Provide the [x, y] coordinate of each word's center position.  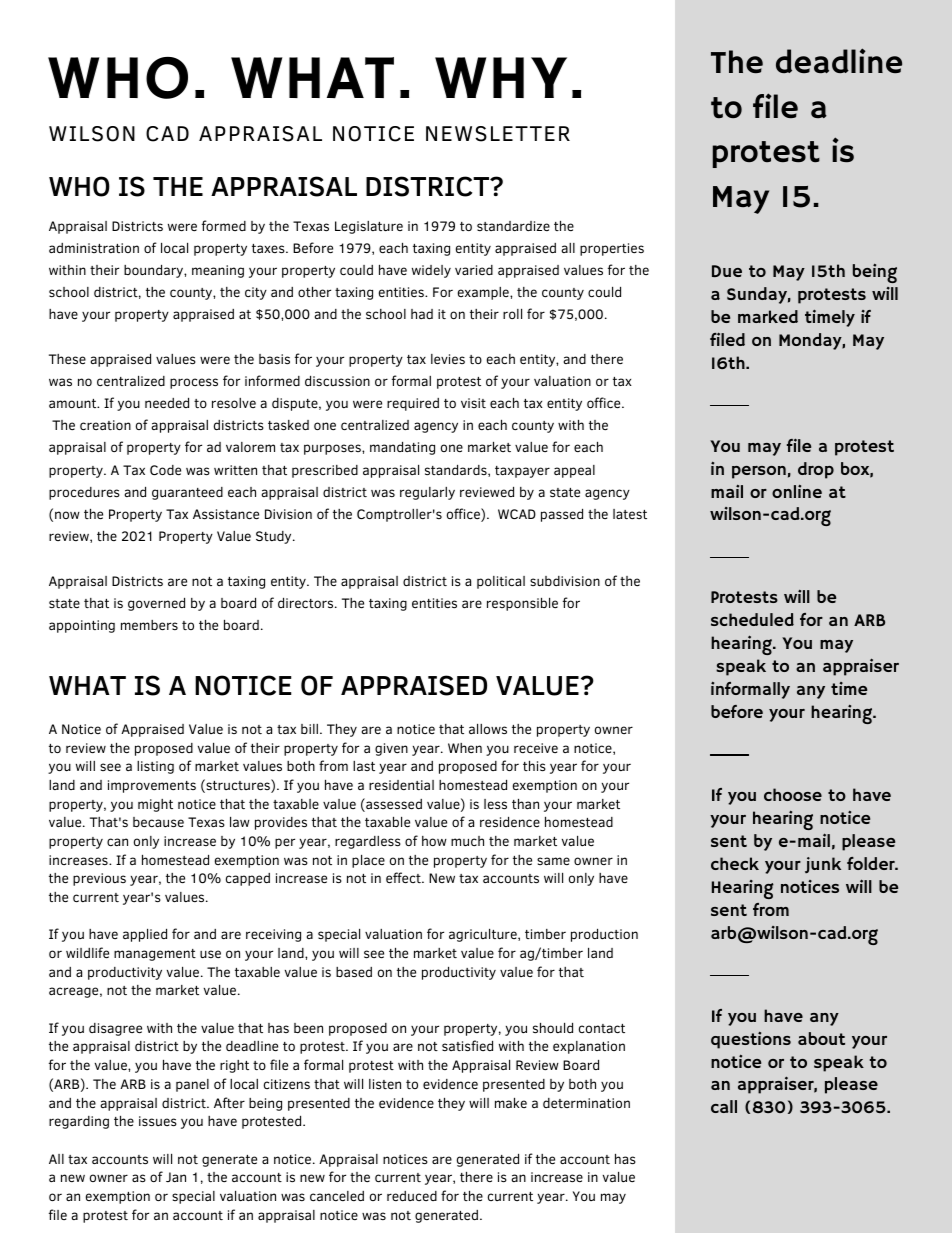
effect [404, 877]
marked [768, 316]
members [149, 625]
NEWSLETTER [498, 134]
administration [94, 248]
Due [727, 271]
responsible [522, 604]
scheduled [752, 619]
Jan [176, 1177]
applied [145, 935]
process [194, 383]
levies [448, 359]
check [735, 863]
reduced [412, 1196]
